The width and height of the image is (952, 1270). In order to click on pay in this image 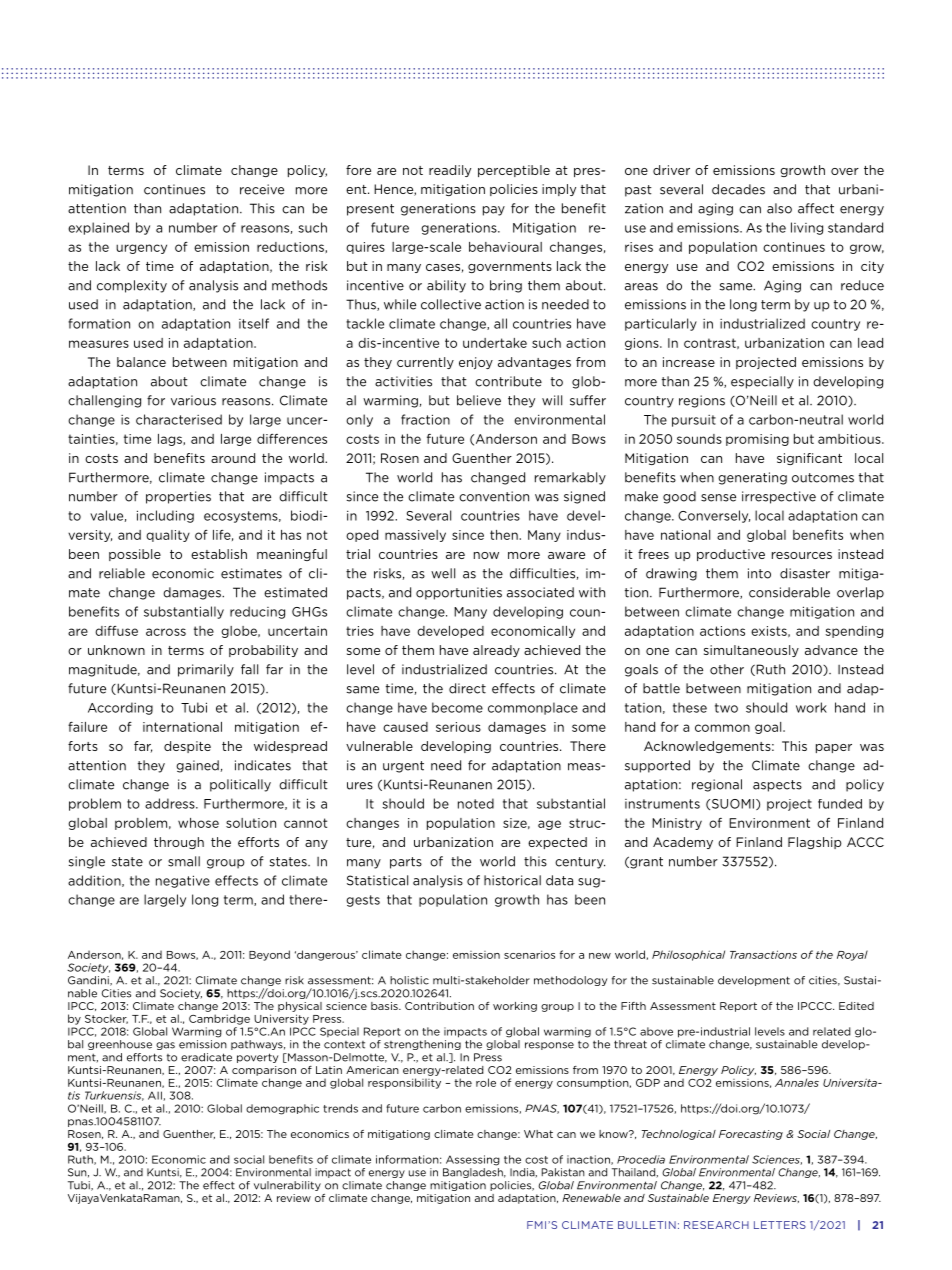, I will do `click(494, 211)`.
